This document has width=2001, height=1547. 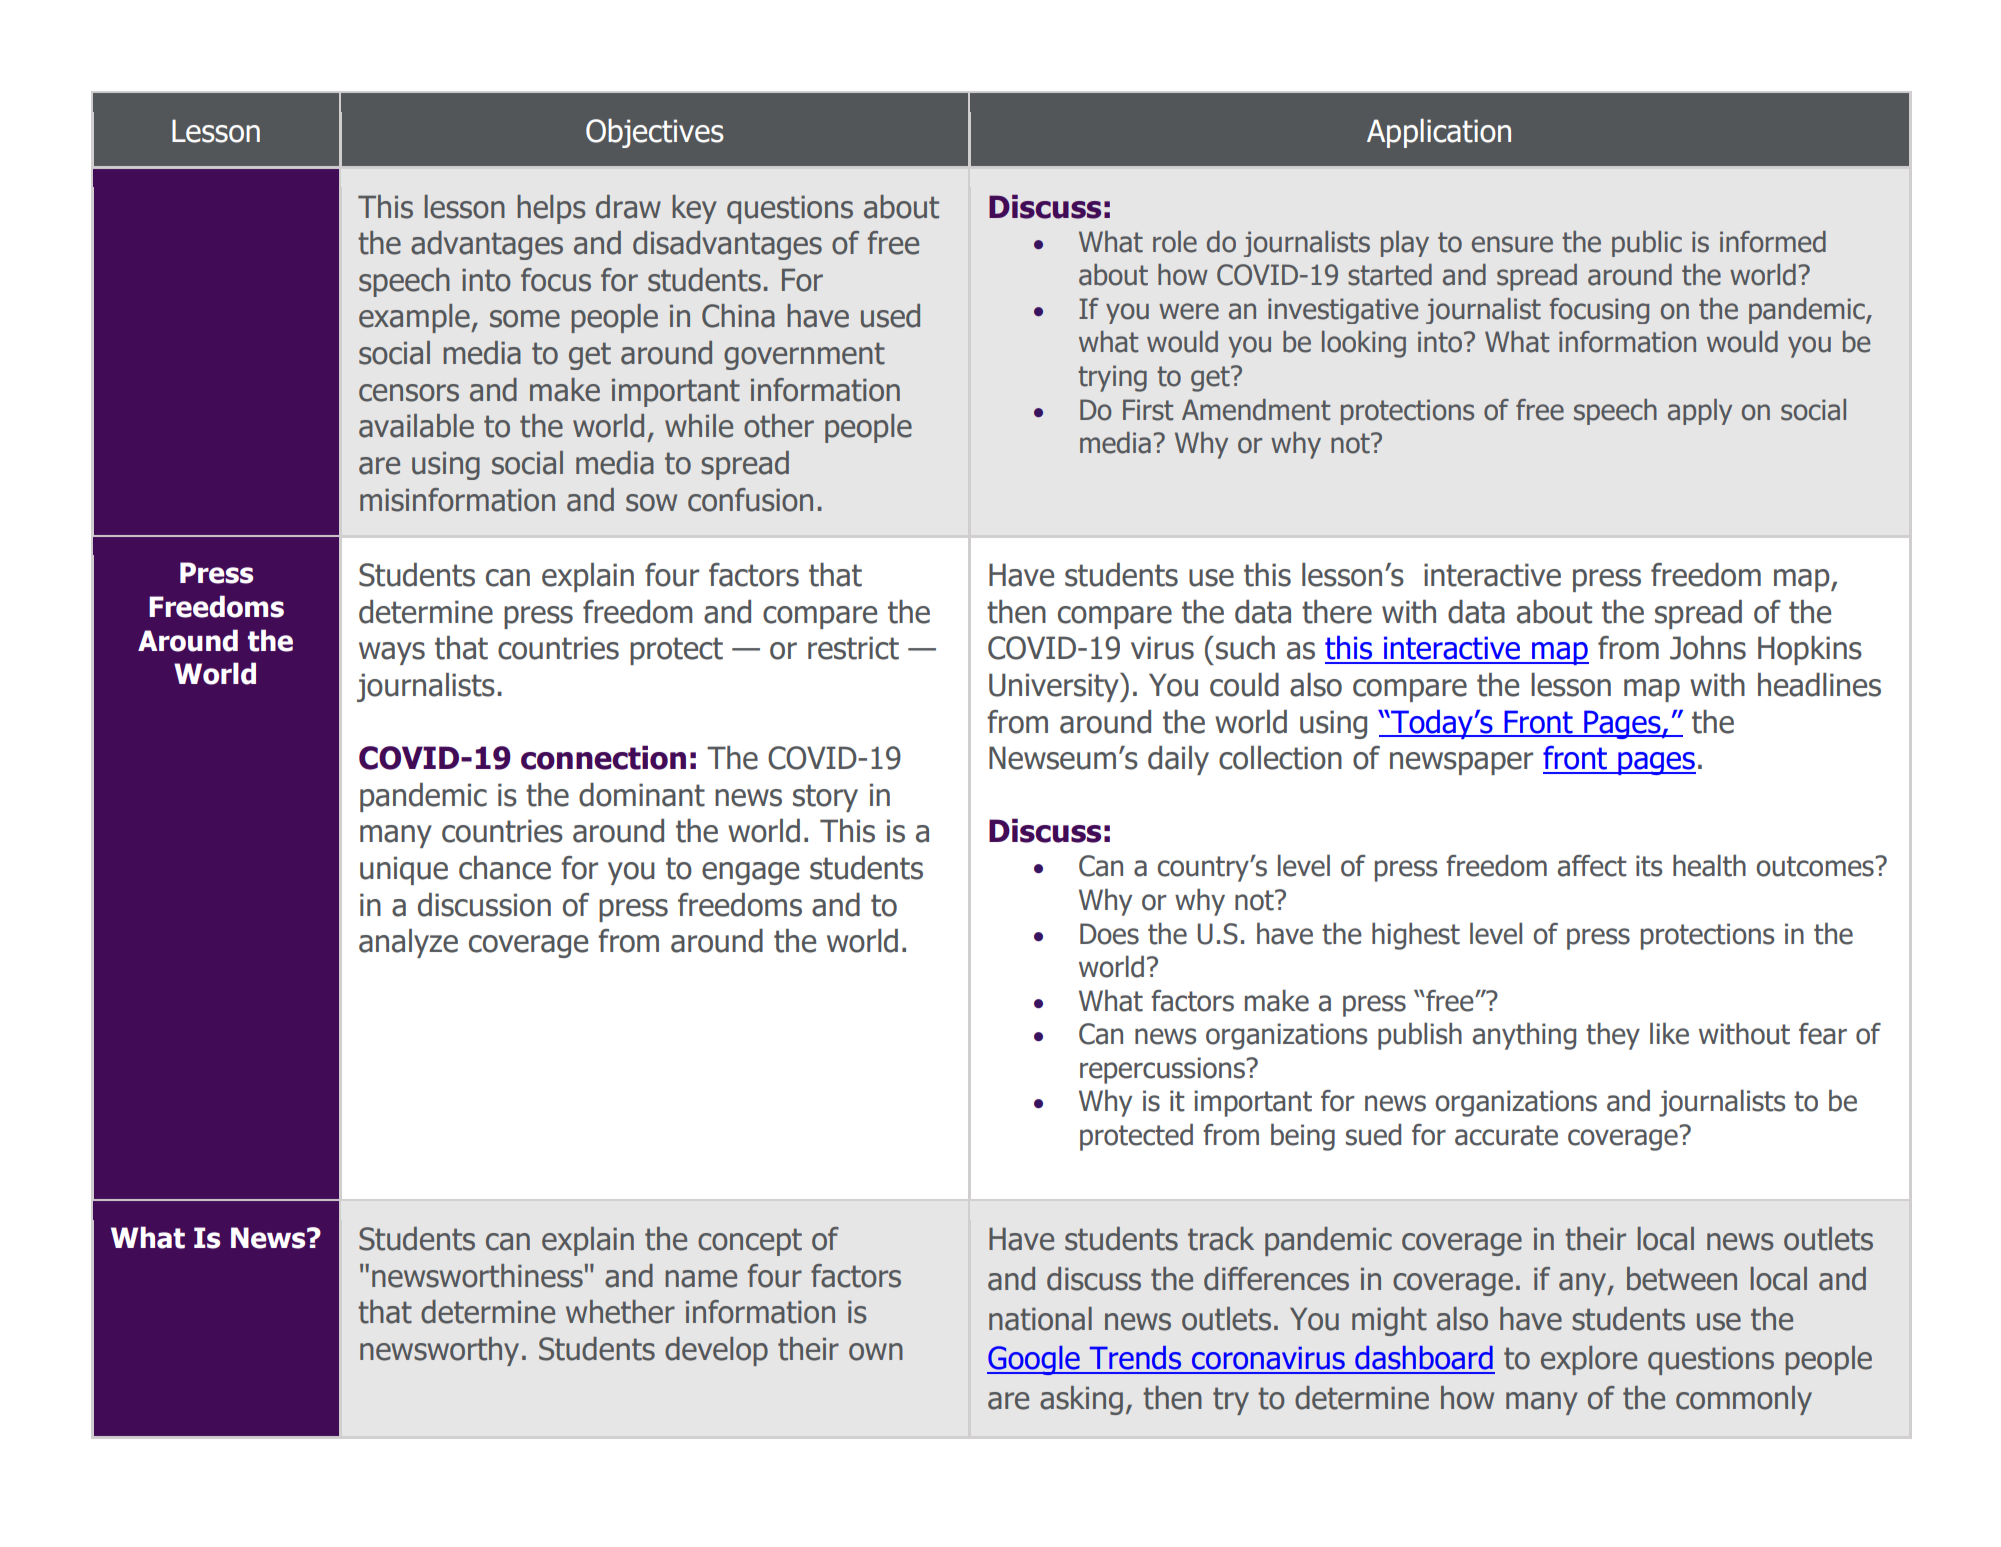 What do you see at coordinates (551, 209) in the document?
I see `helps` at bounding box center [551, 209].
